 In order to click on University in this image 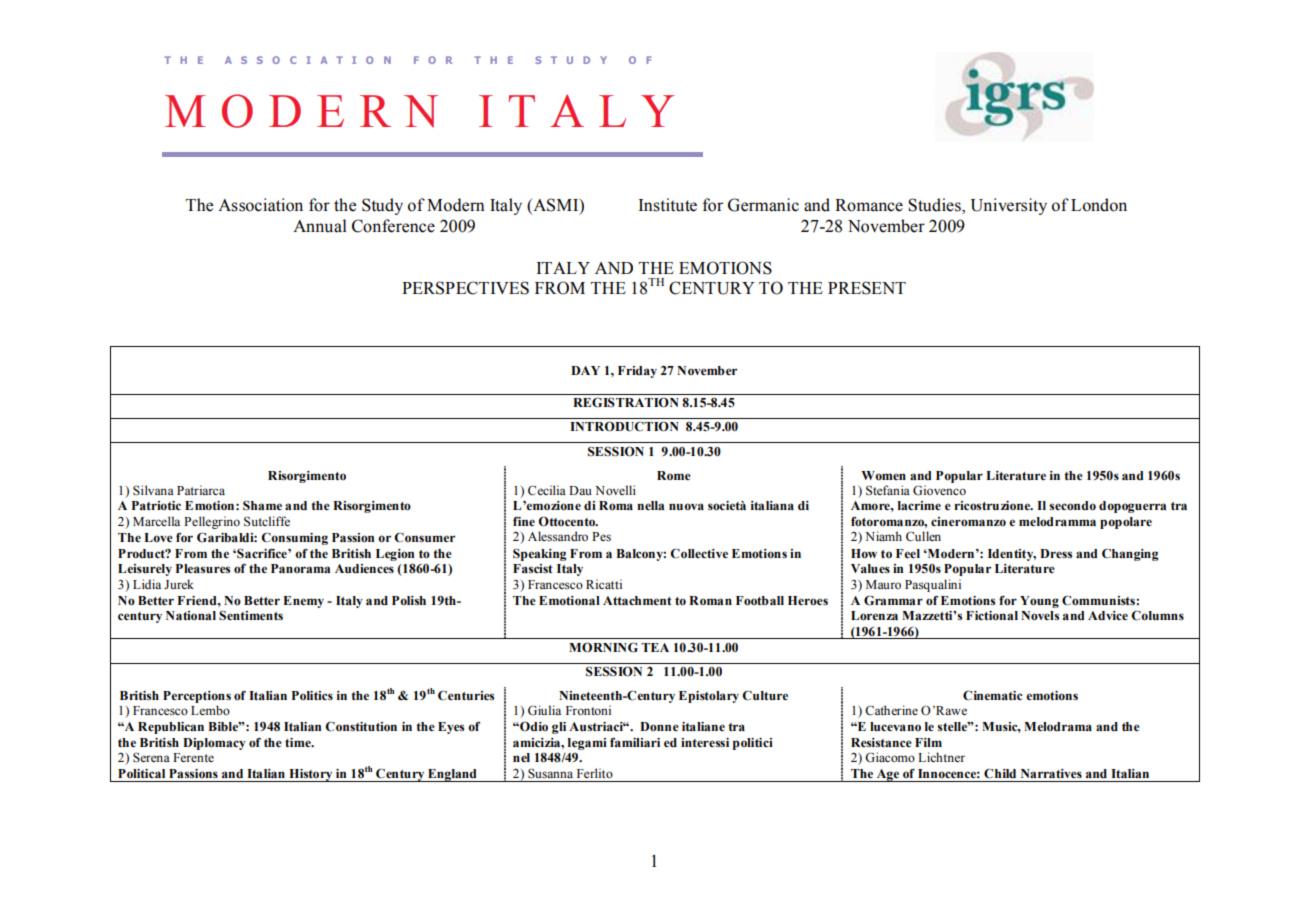, I will do `click(1009, 206)`.
